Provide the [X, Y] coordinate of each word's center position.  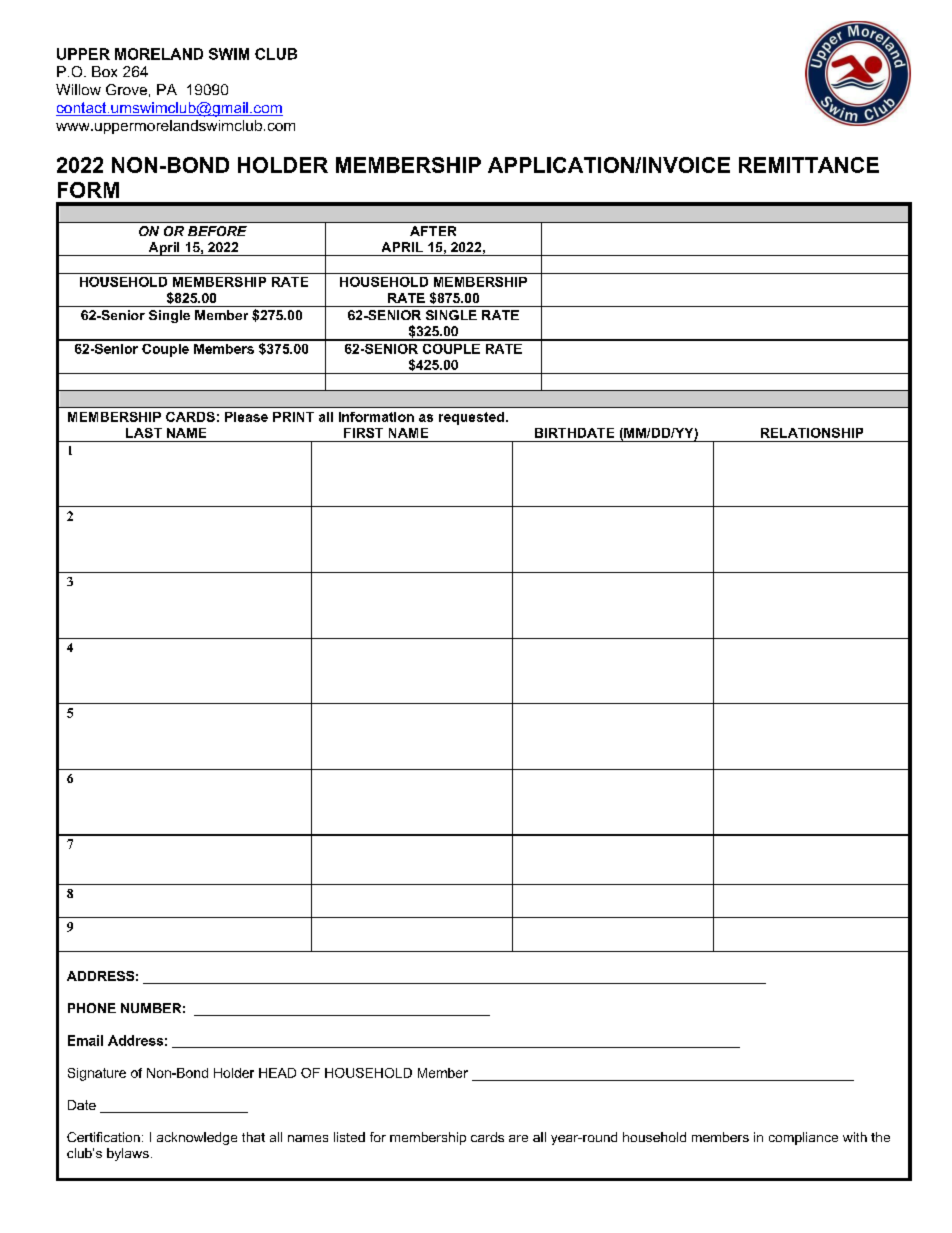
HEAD [277, 1073]
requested [471, 418]
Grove [126, 89]
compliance [803, 1138]
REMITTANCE [809, 165]
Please [246, 417]
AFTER [433, 231]
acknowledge [197, 1138]
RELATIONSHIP [812, 433]
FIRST [363, 433]
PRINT [293, 417]
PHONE [92, 1008]
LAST [144, 433]
